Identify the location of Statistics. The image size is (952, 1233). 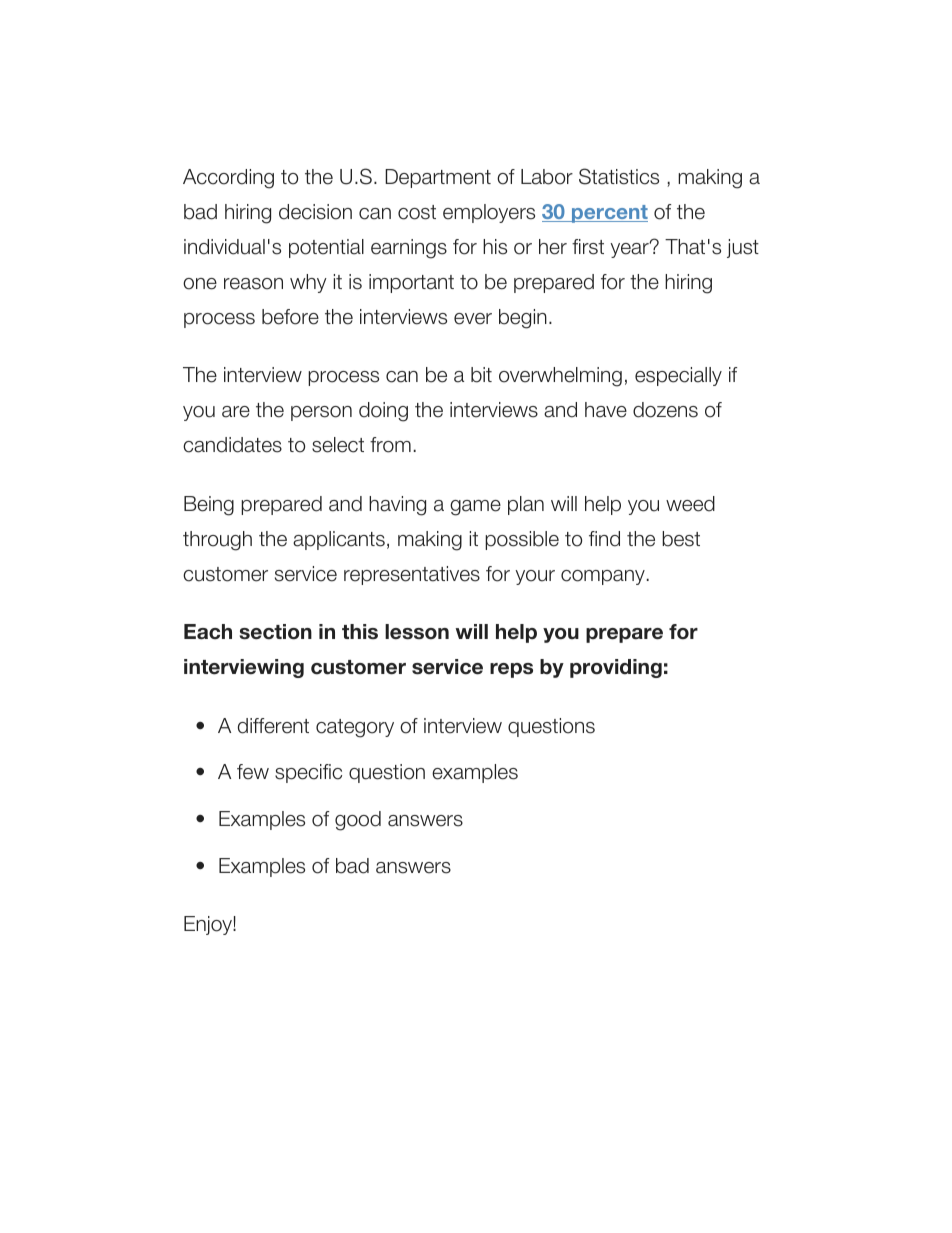
(619, 176).
